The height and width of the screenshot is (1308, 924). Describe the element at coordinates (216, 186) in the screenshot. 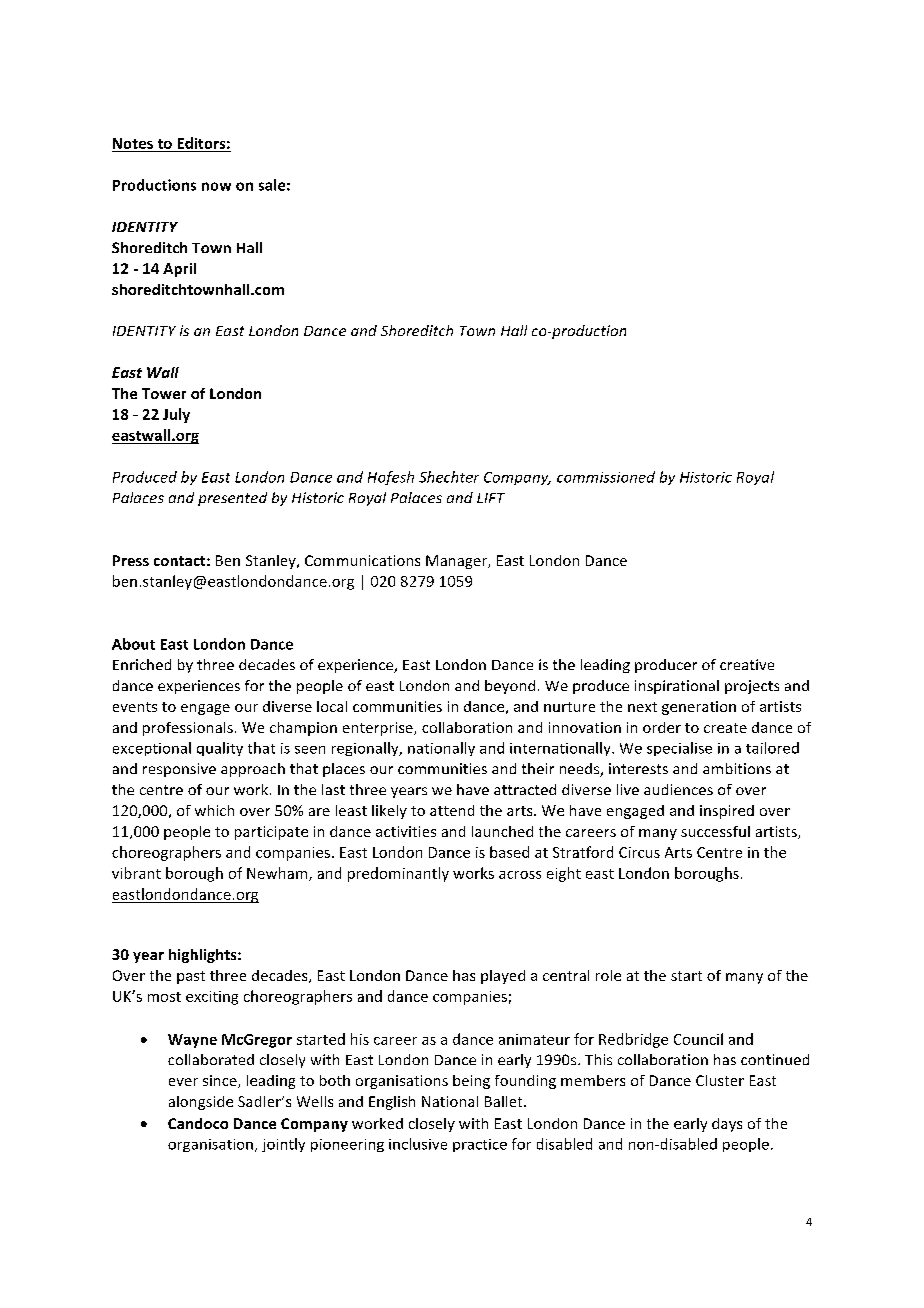

I see `now` at that location.
